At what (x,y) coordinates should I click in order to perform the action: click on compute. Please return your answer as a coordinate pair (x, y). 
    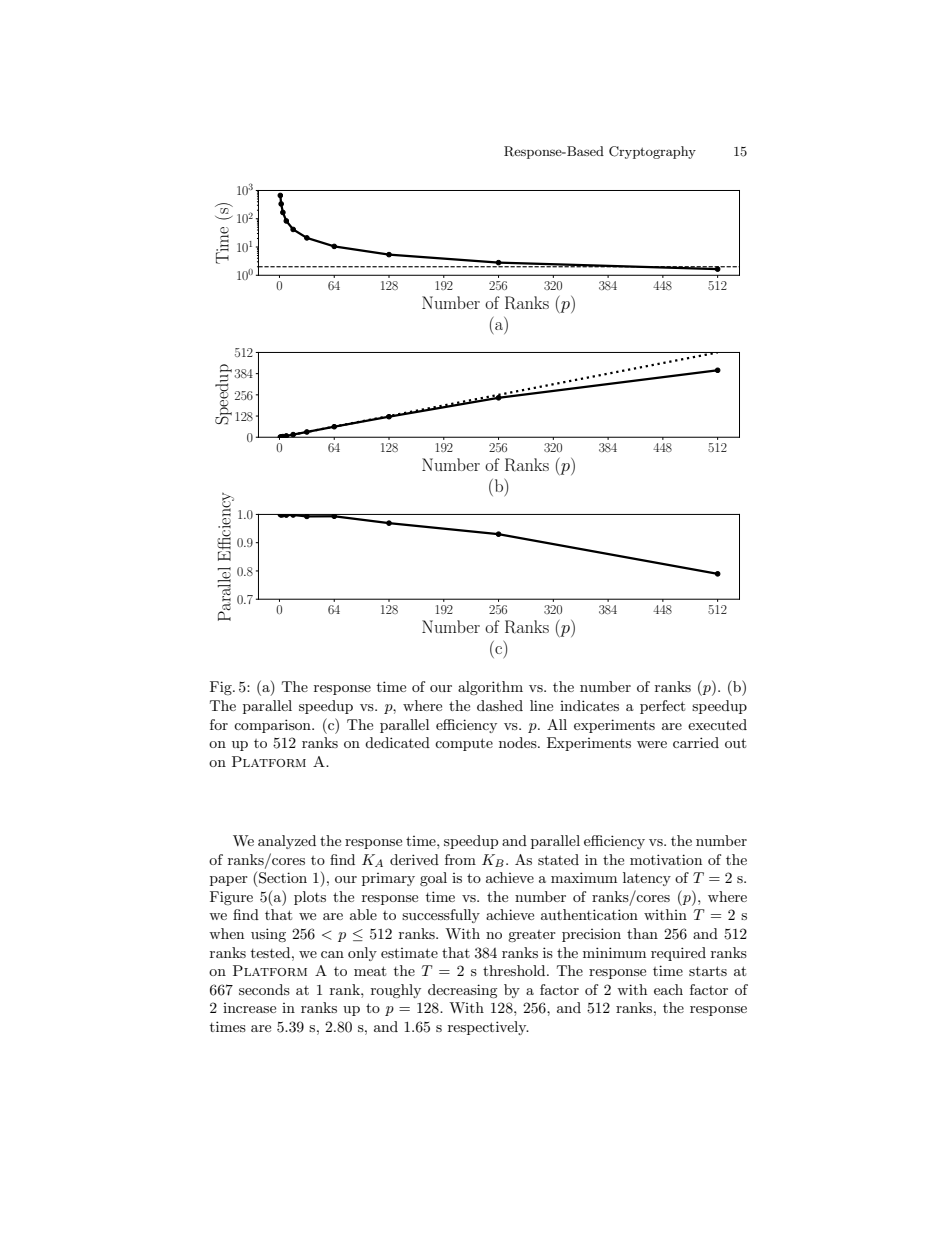
    Looking at the image, I should click on (464, 744).
